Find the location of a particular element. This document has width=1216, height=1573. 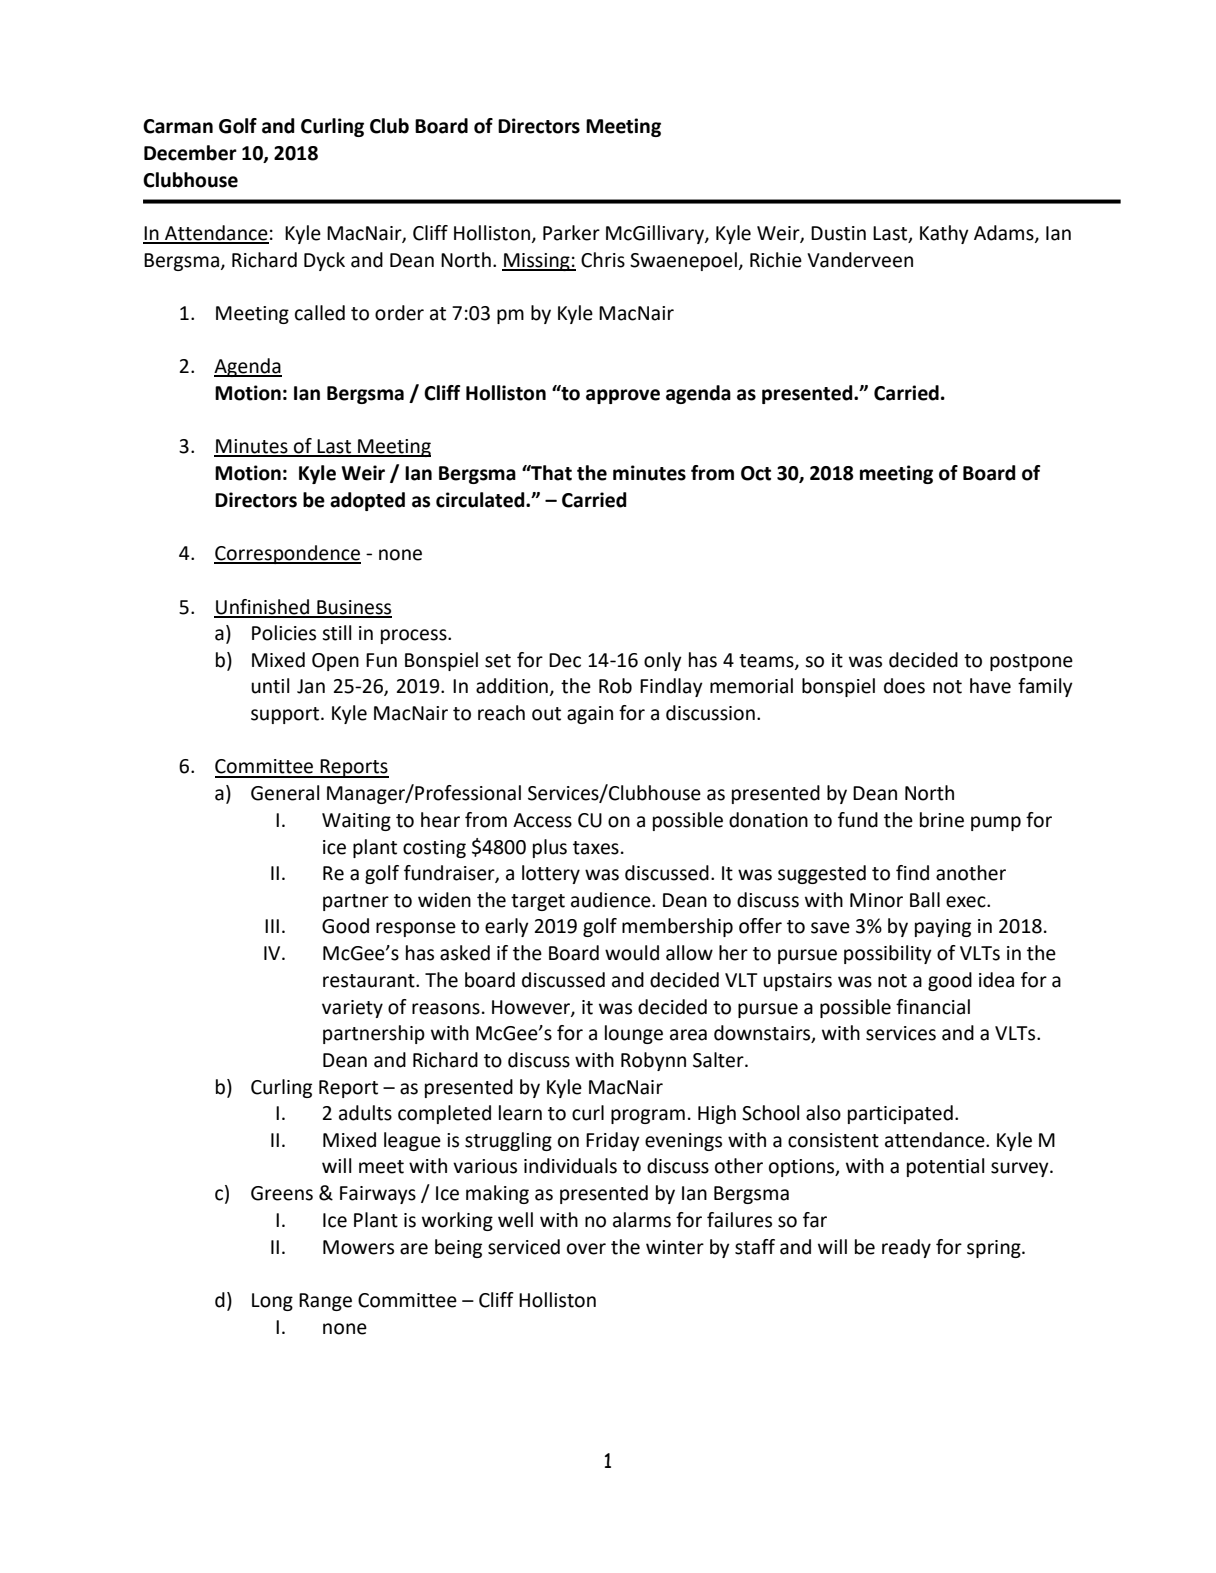

Long is located at coordinates (272, 1302).
